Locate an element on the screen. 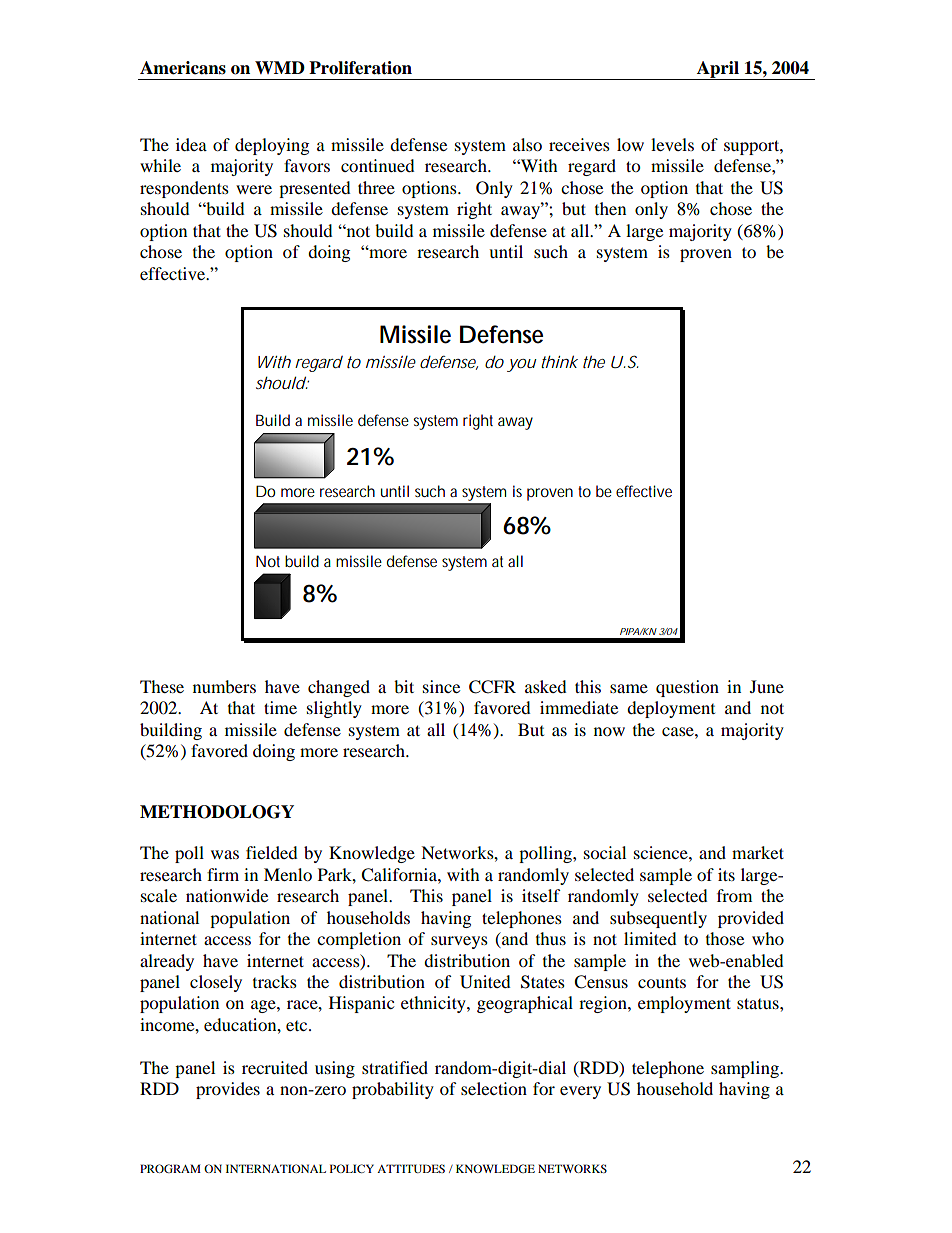  firm is located at coordinates (223, 874).
